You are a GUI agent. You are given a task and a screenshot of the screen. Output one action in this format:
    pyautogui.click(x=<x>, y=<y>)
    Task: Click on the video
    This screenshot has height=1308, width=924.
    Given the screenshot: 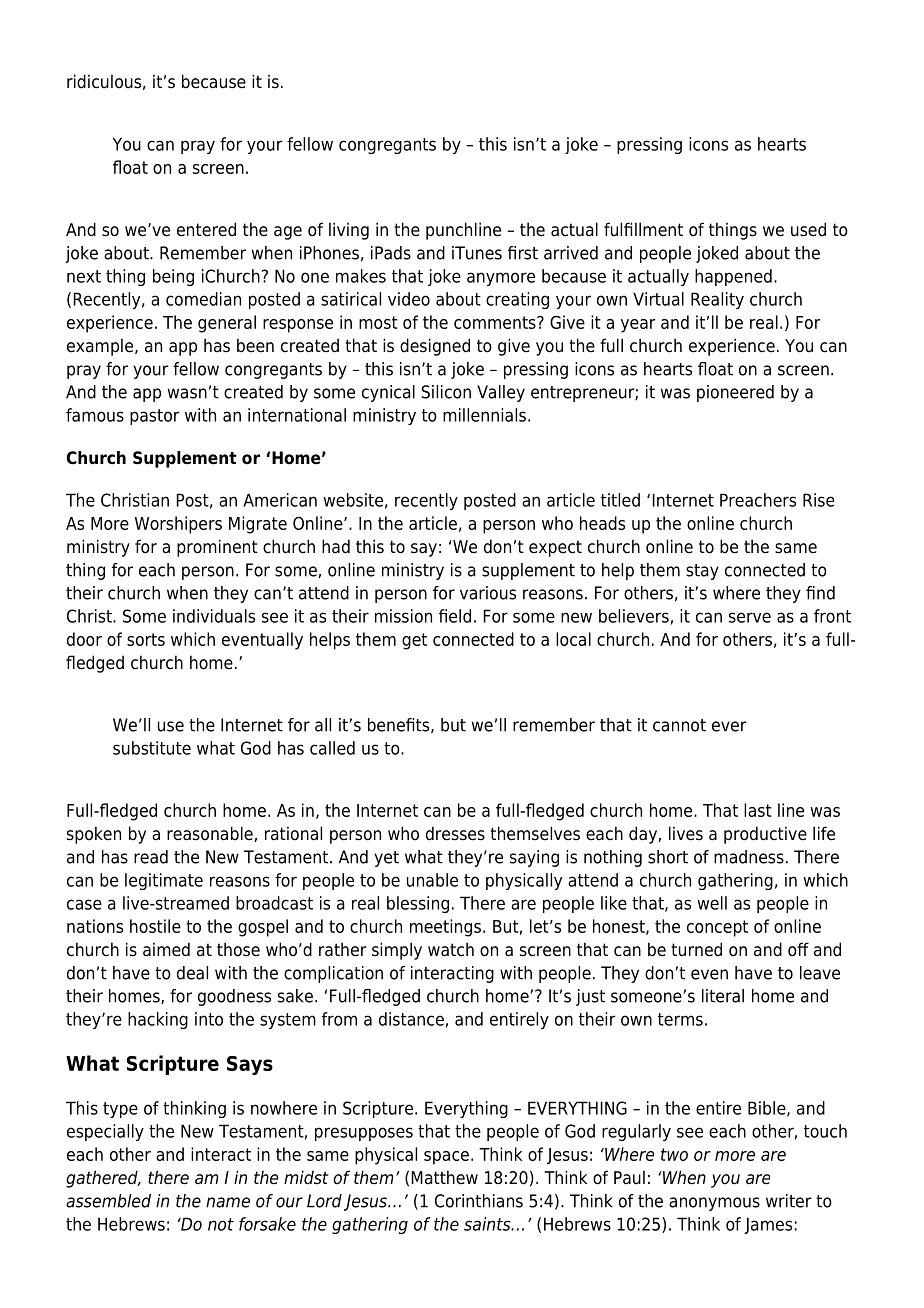 What is the action you would take?
    pyautogui.click(x=409, y=299)
